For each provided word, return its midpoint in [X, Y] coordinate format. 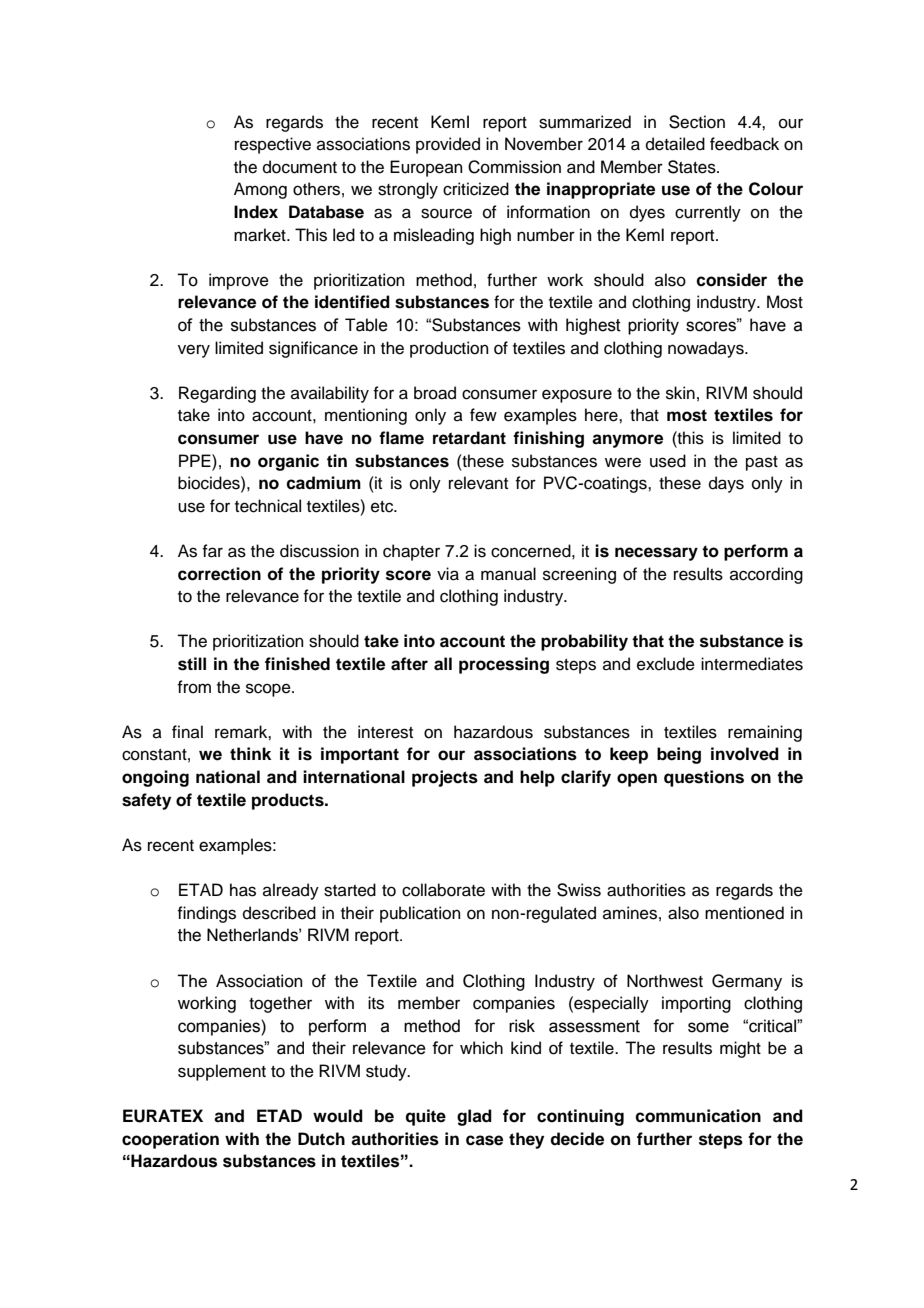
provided [448, 145]
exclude [666, 664]
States [693, 167]
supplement [222, 1072]
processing [504, 665]
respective [273, 145]
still [192, 664]
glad [474, 1117]
